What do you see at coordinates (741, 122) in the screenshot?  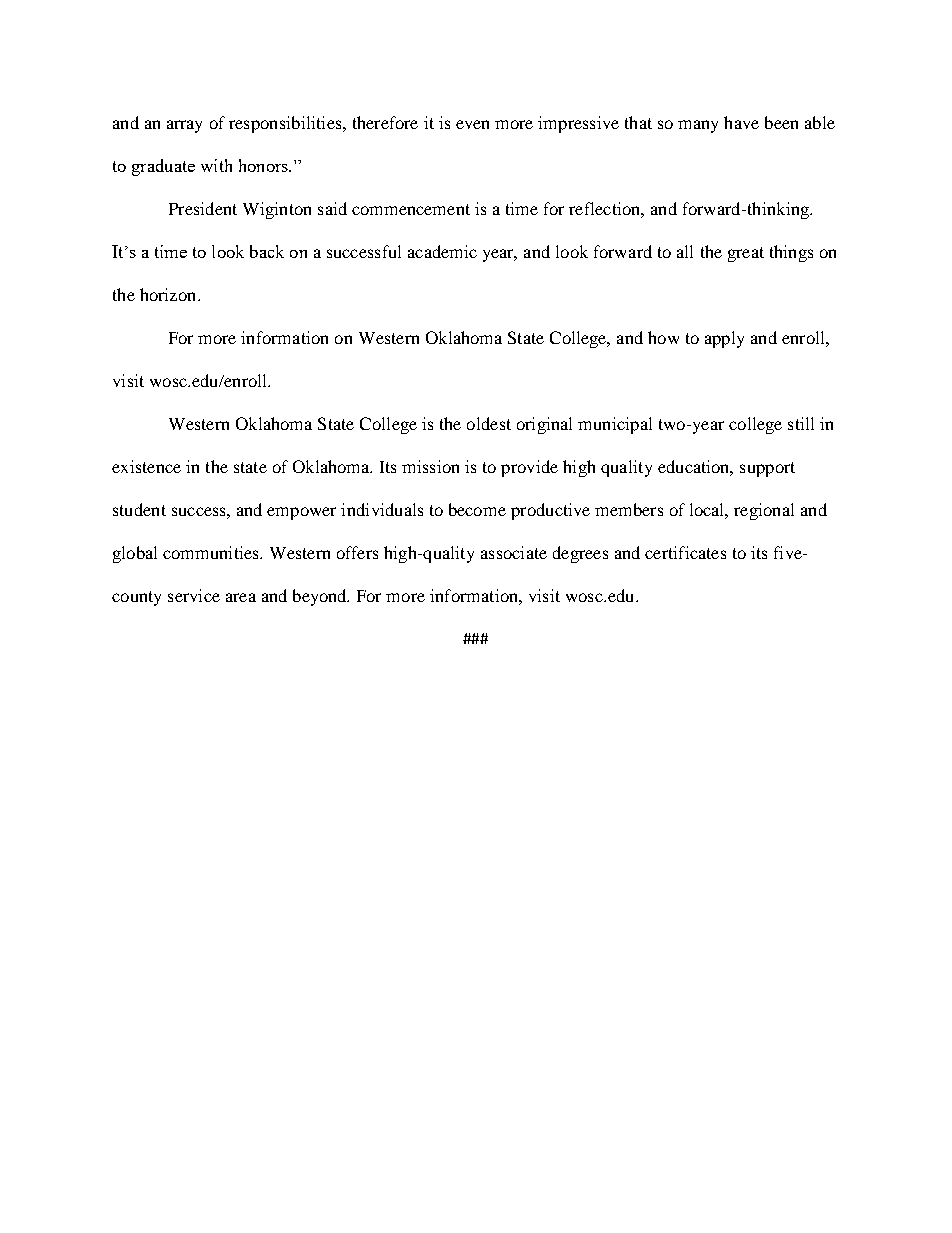 I see `have` at bounding box center [741, 122].
